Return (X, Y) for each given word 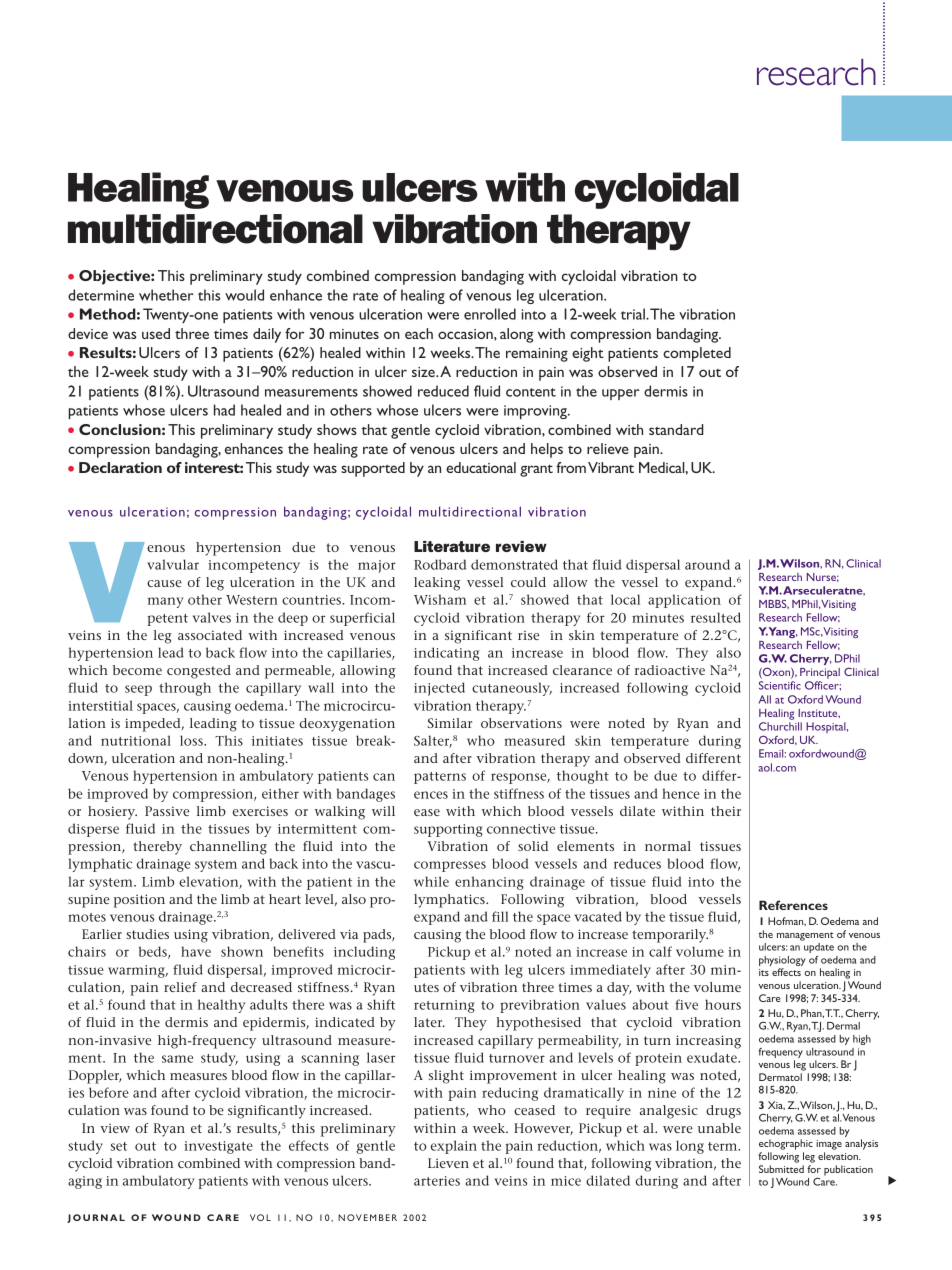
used (156, 333)
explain (454, 1147)
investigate (218, 1147)
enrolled (490, 314)
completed (697, 354)
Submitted (781, 1169)
